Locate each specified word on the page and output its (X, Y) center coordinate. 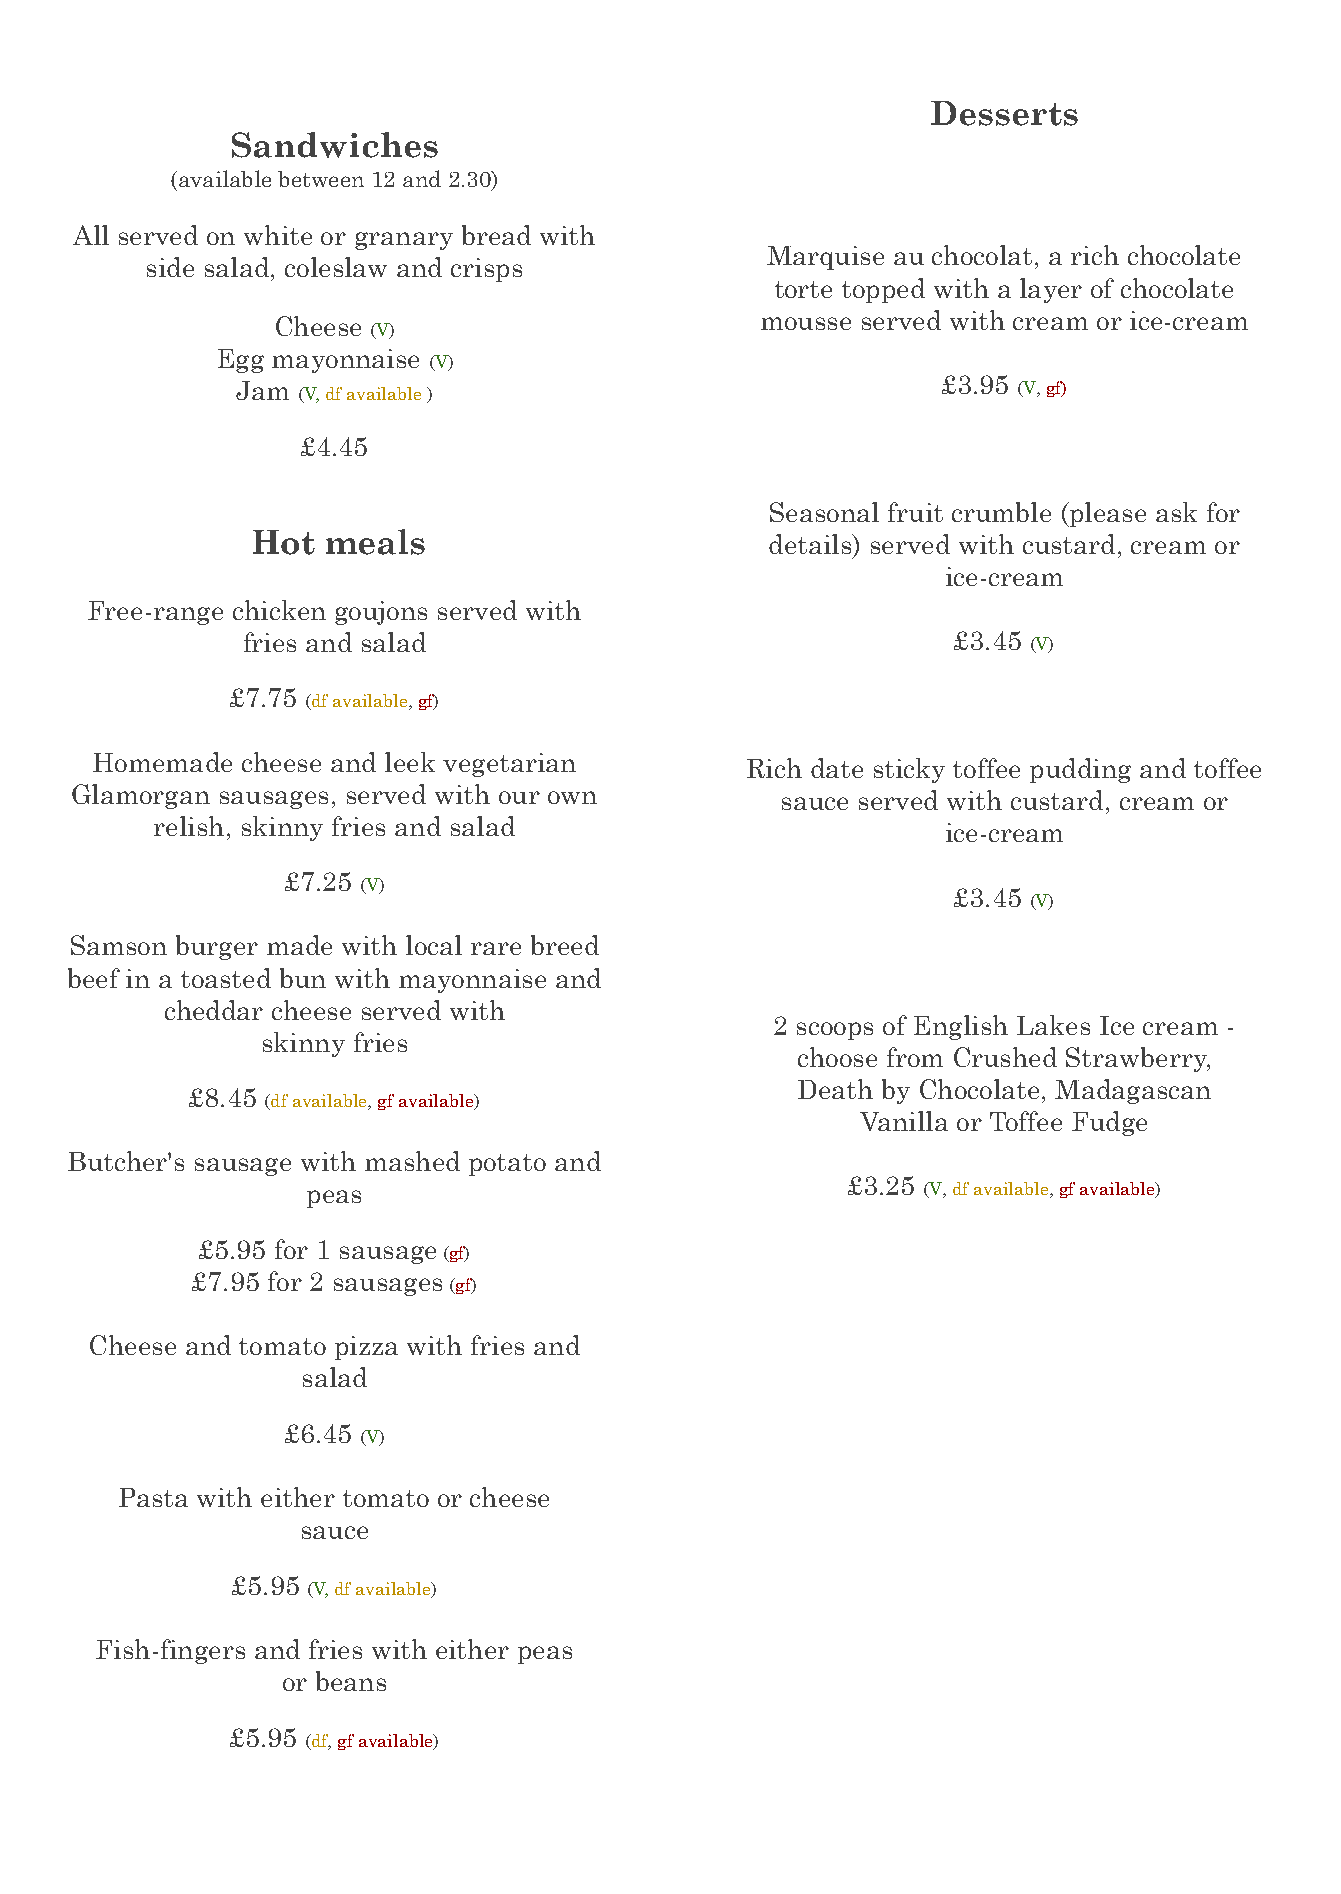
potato (507, 1165)
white (278, 235)
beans (351, 1681)
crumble (1001, 512)
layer (1051, 290)
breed (565, 945)
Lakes (1053, 1025)
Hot (284, 542)
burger (217, 947)
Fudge (1109, 1123)
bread (496, 235)
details (811, 544)
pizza (366, 1348)
